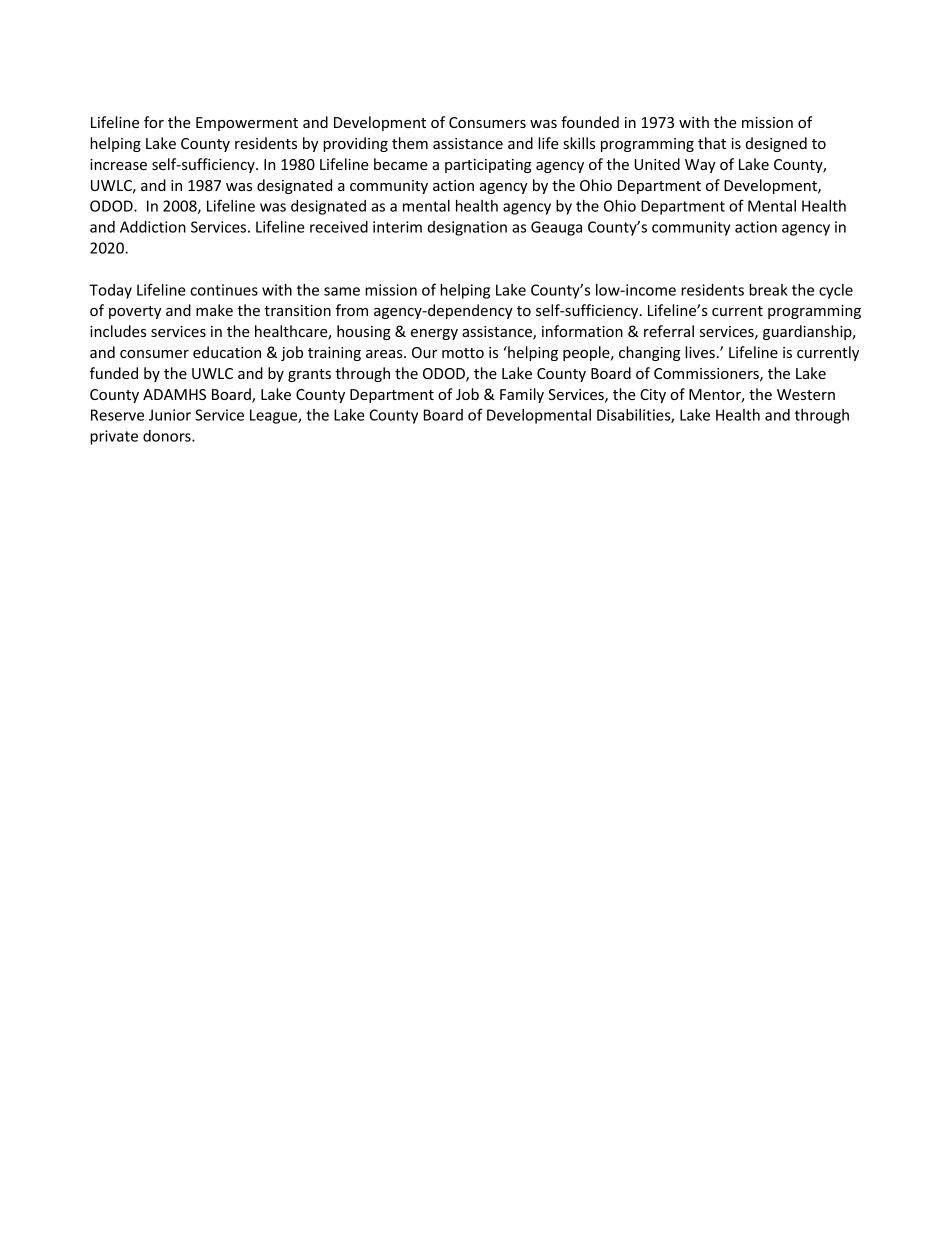  Describe the element at coordinates (224, 290) in the page. I see `continues` at that location.
